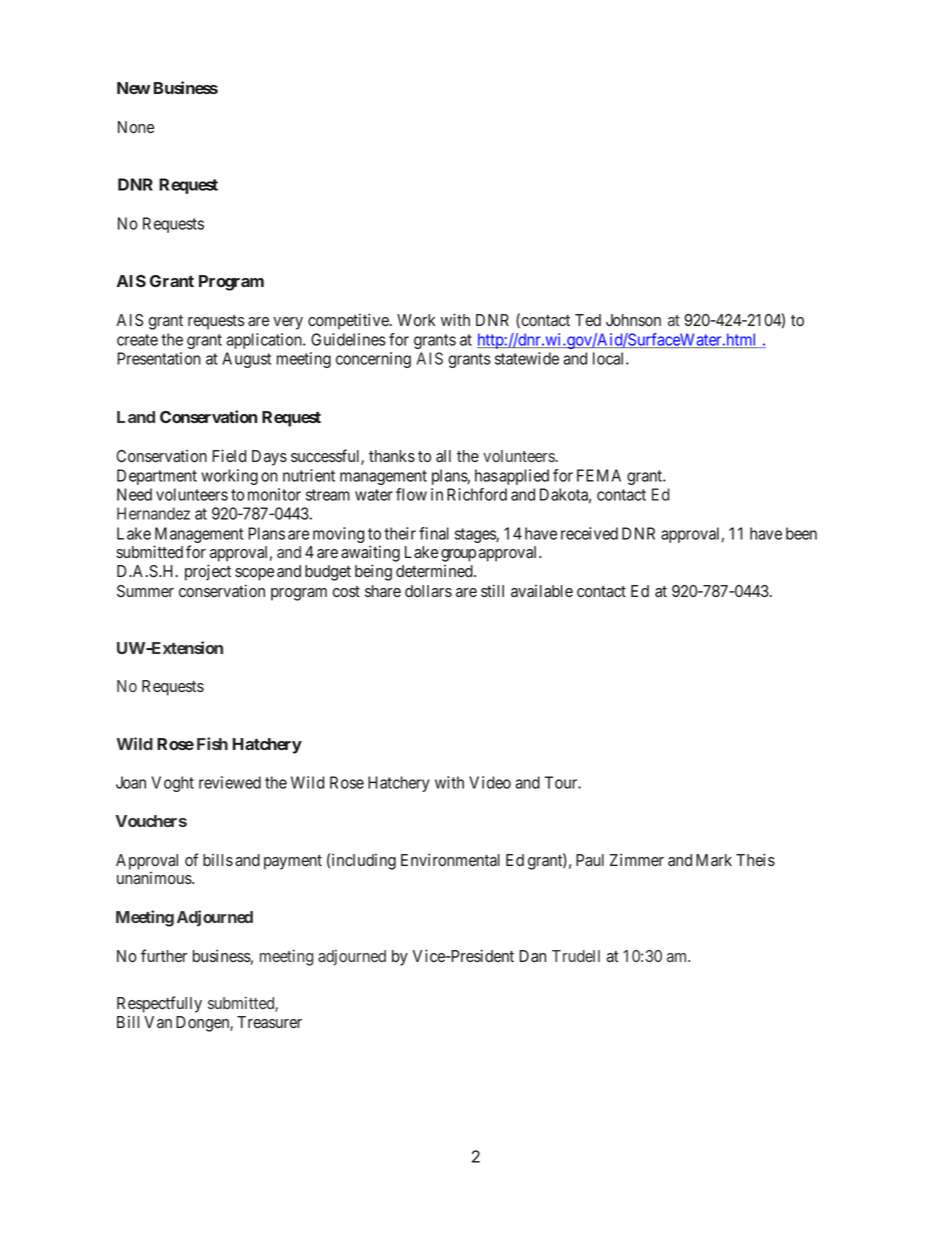  What do you see at coordinates (229, 455) in the screenshot?
I see `Field` at bounding box center [229, 455].
